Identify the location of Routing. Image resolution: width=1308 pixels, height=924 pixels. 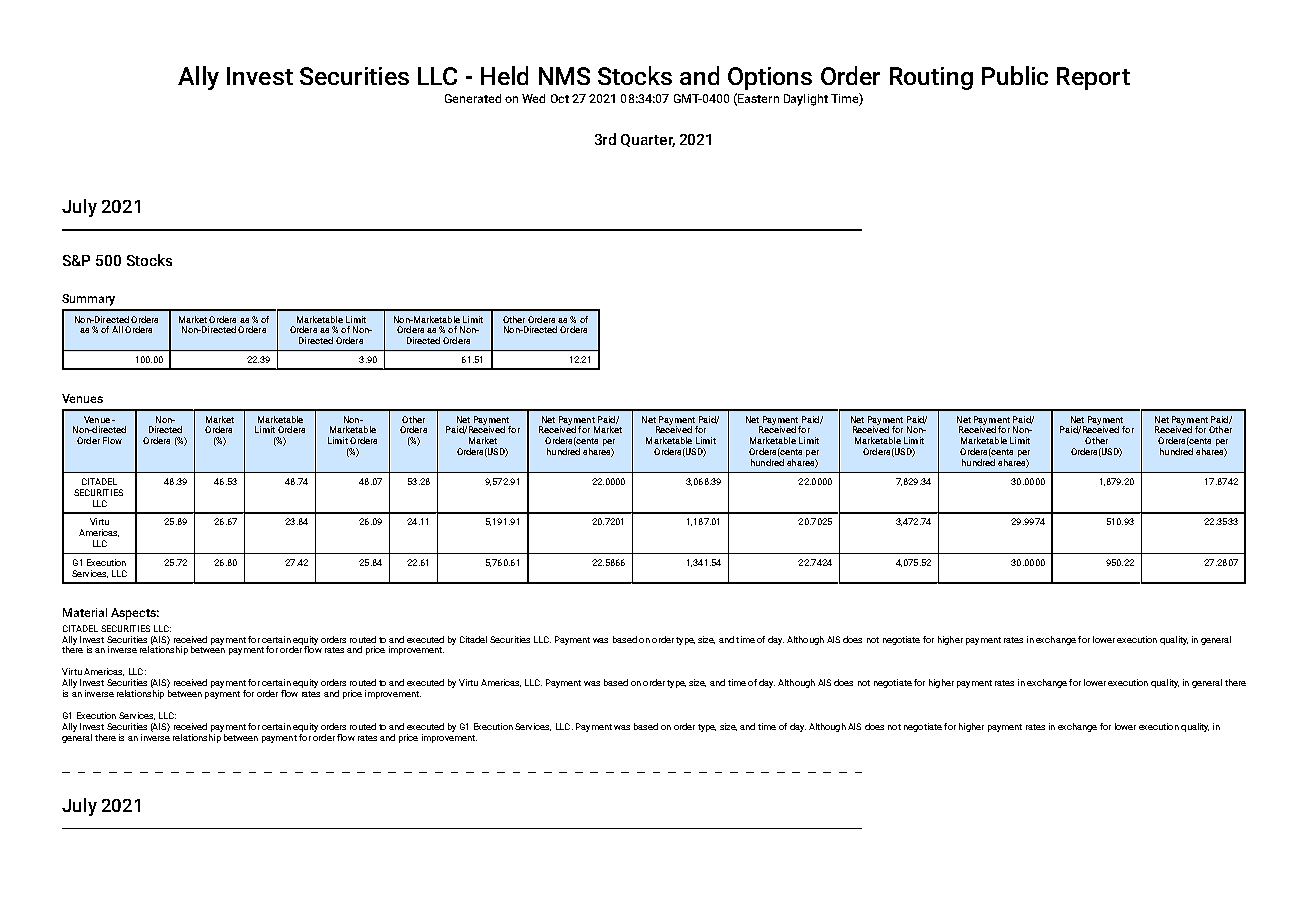
(931, 78).
